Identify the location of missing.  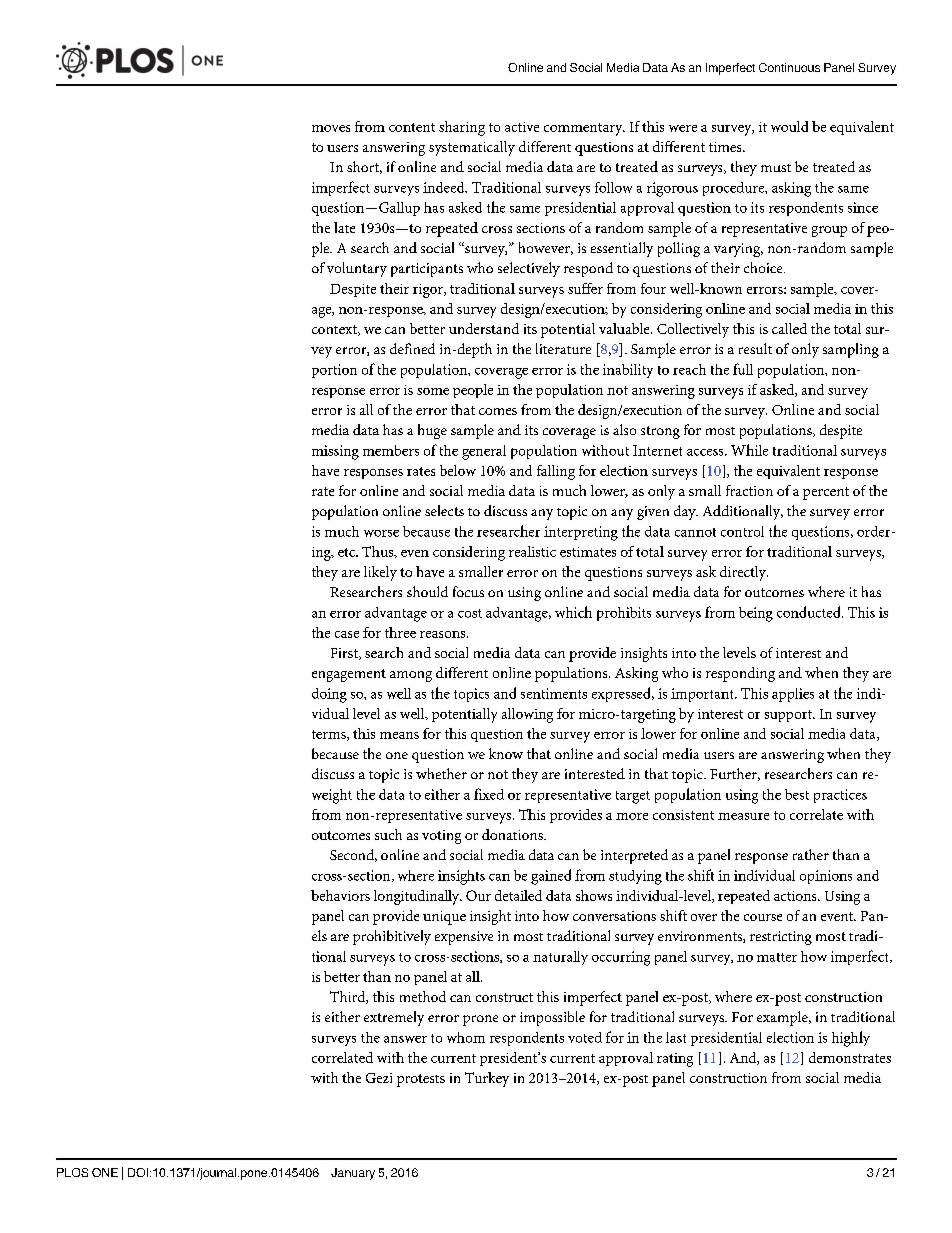
(335, 452).
